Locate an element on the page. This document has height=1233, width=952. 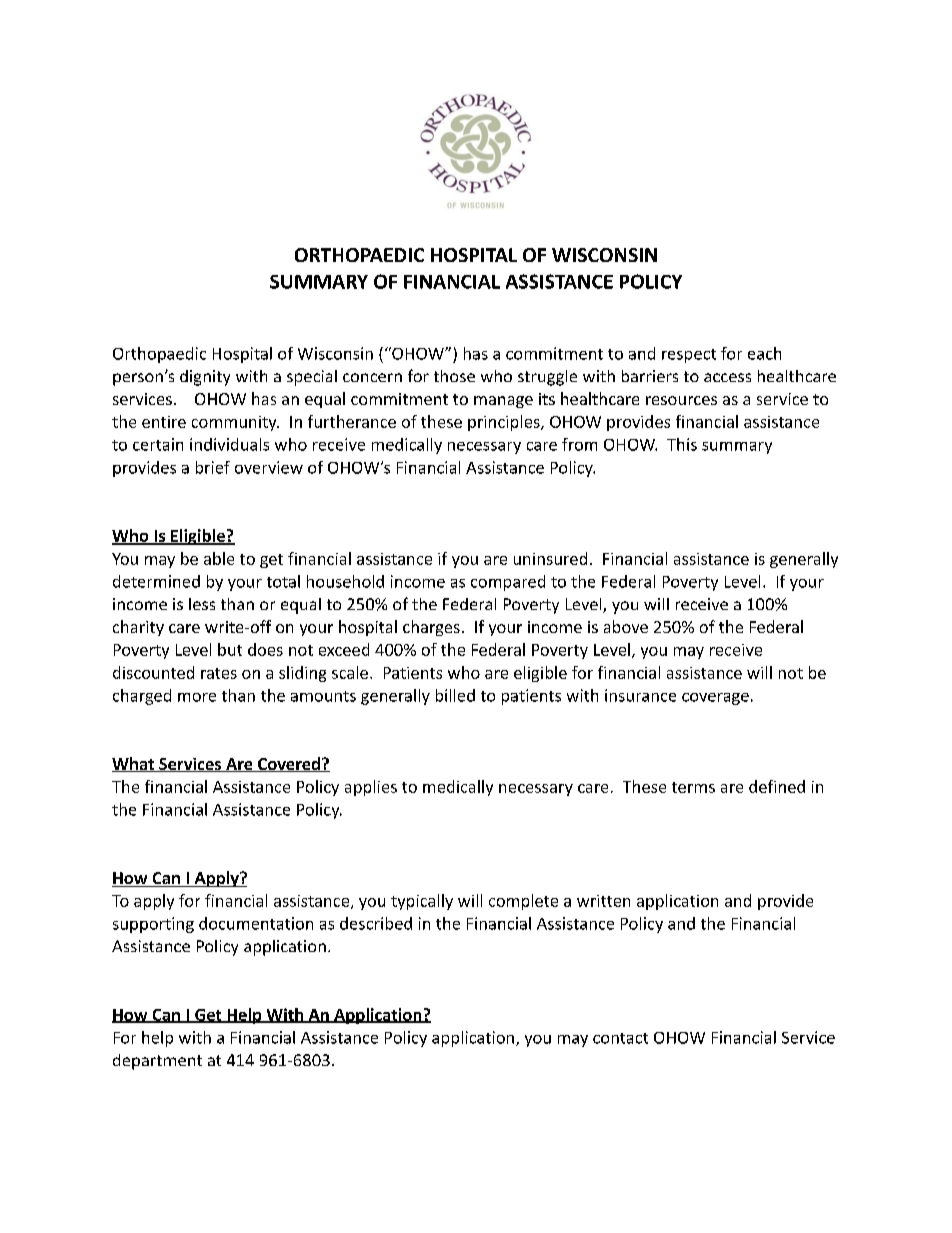
those is located at coordinates (454, 376).
